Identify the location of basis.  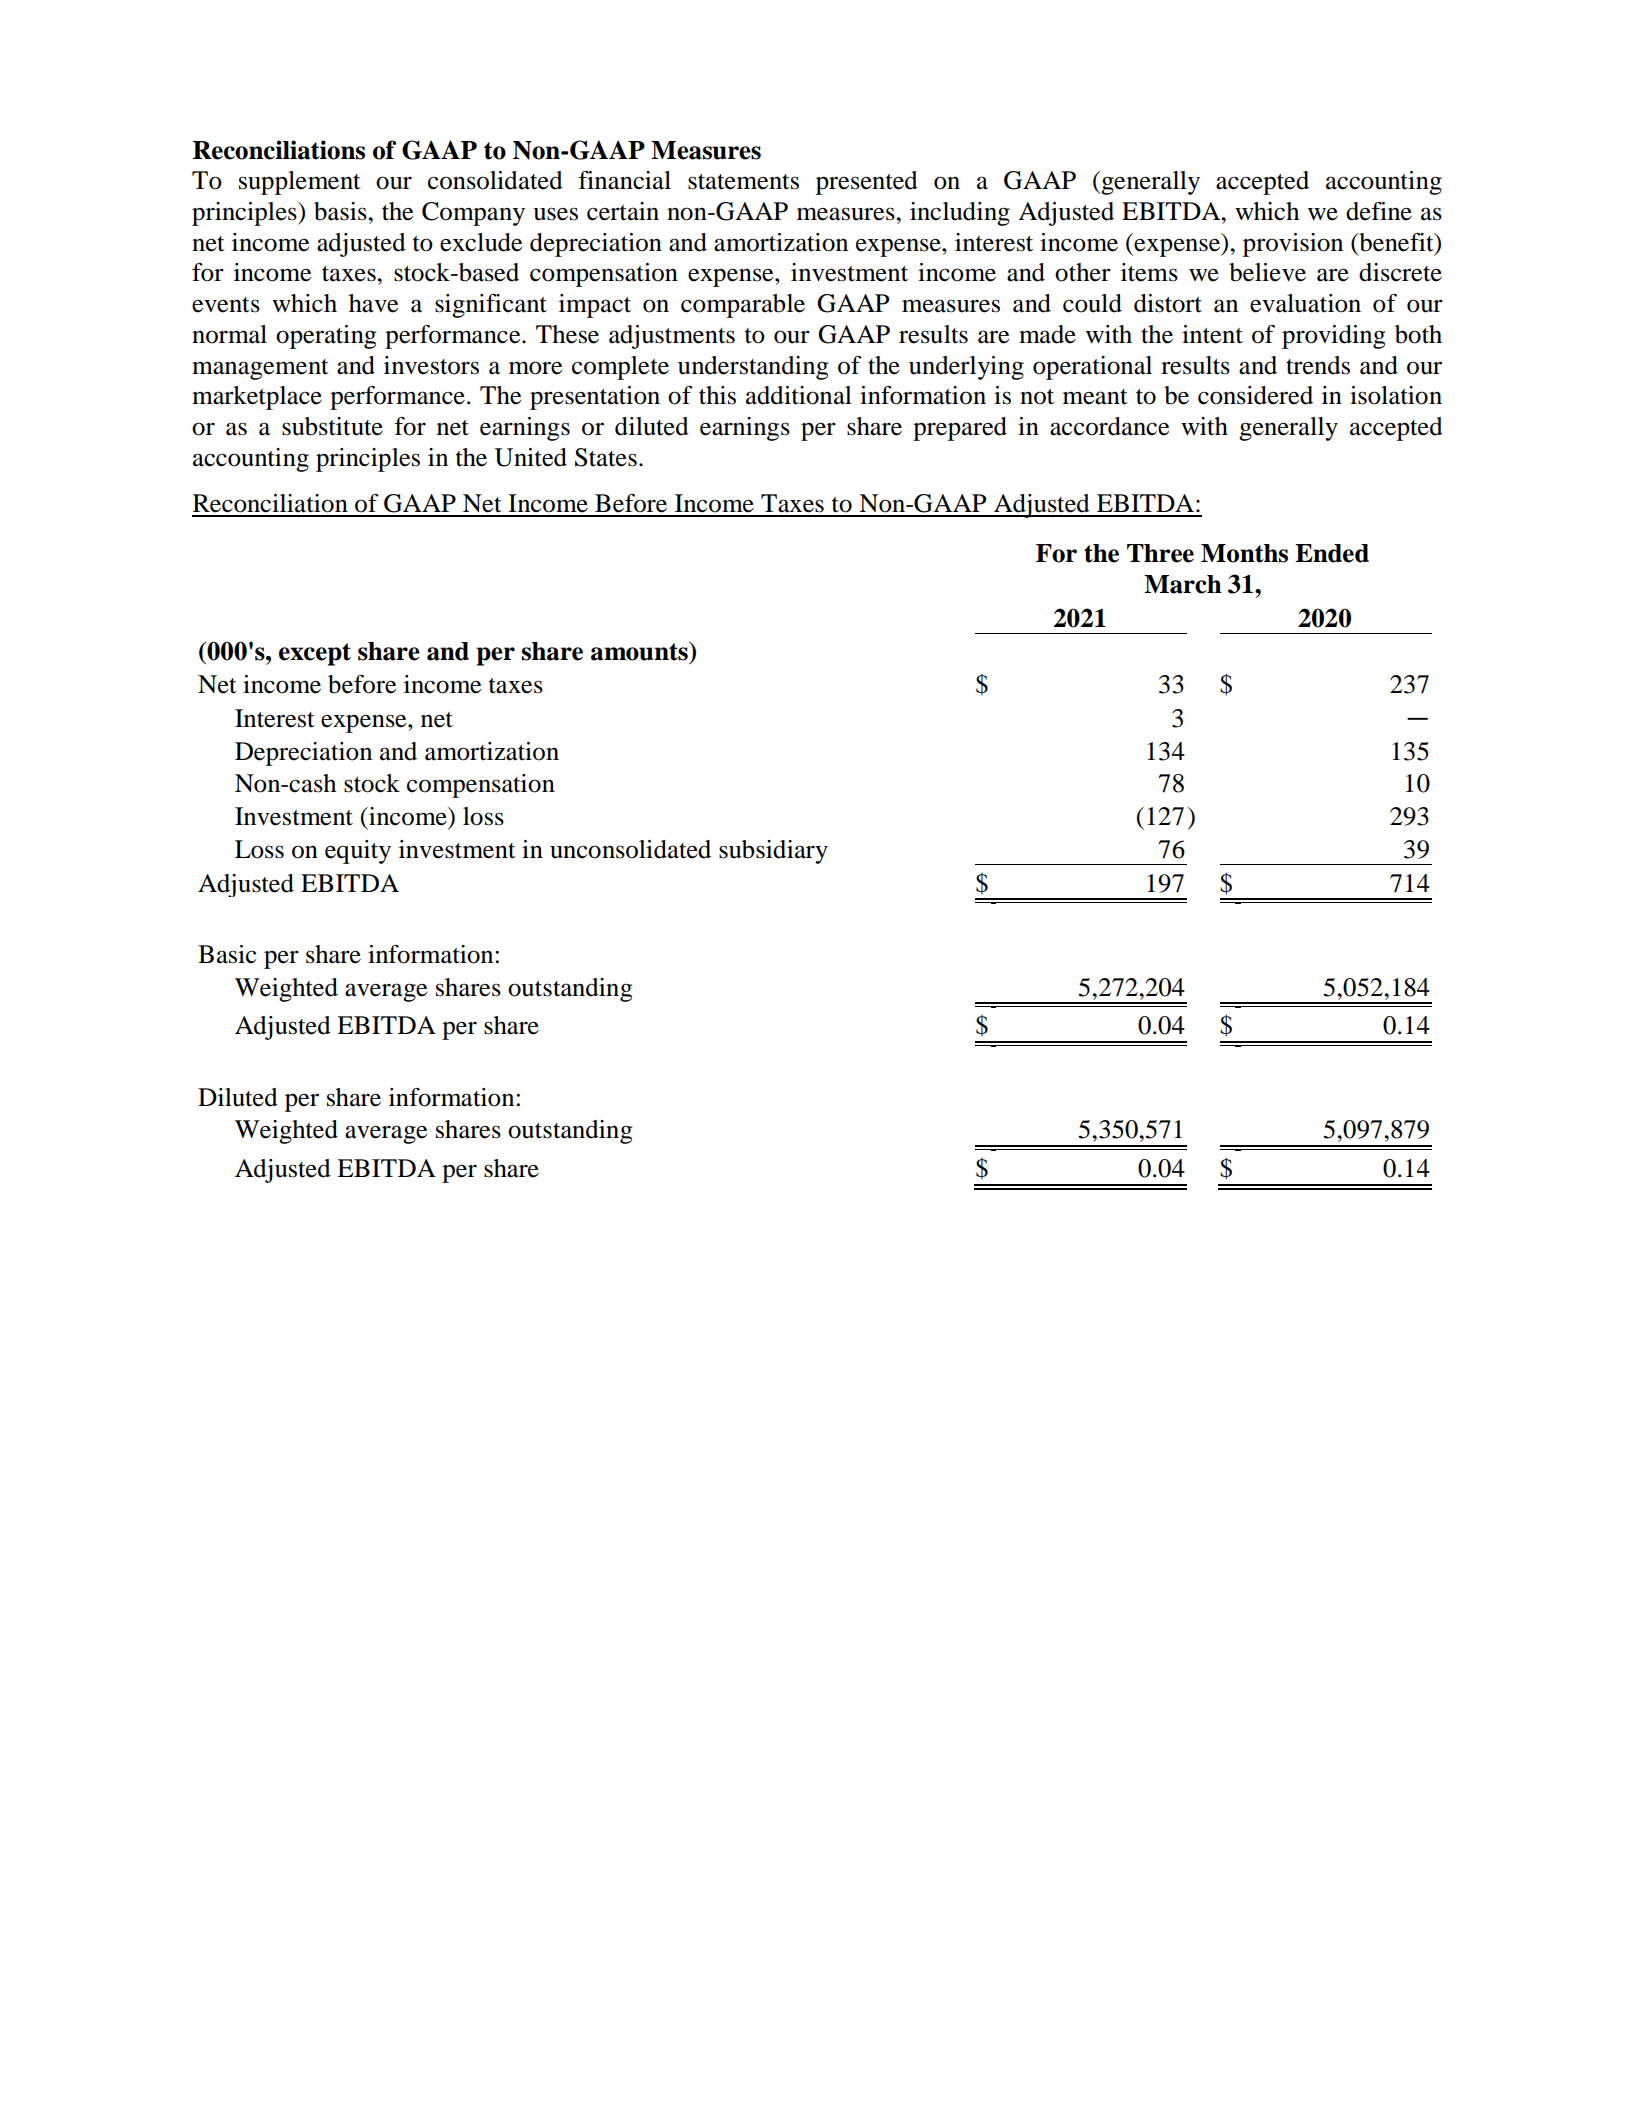
(341, 211).
